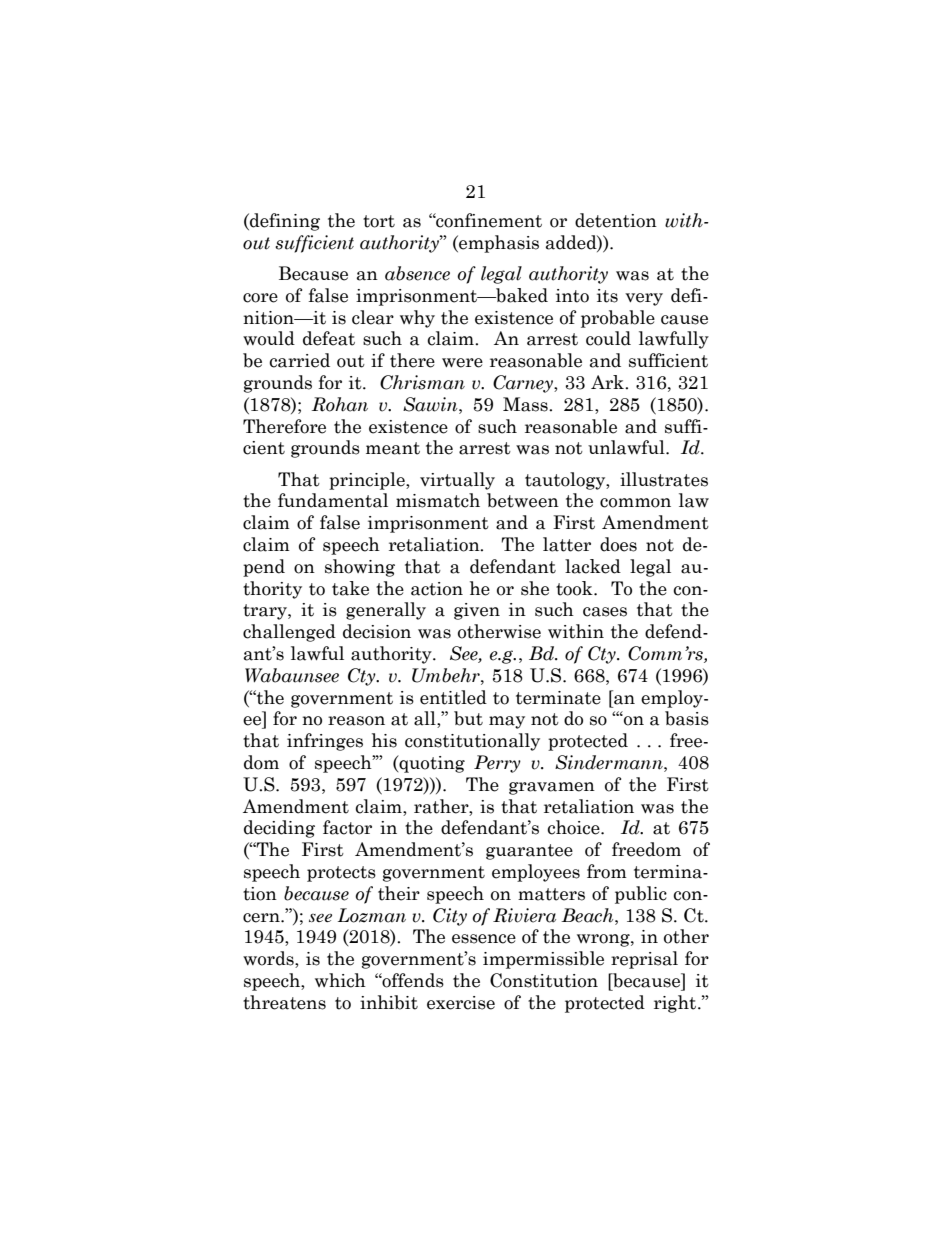 The image size is (952, 1233). Describe the element at coordinates (340, 980) in the screenshot. I see `which` at that location.
